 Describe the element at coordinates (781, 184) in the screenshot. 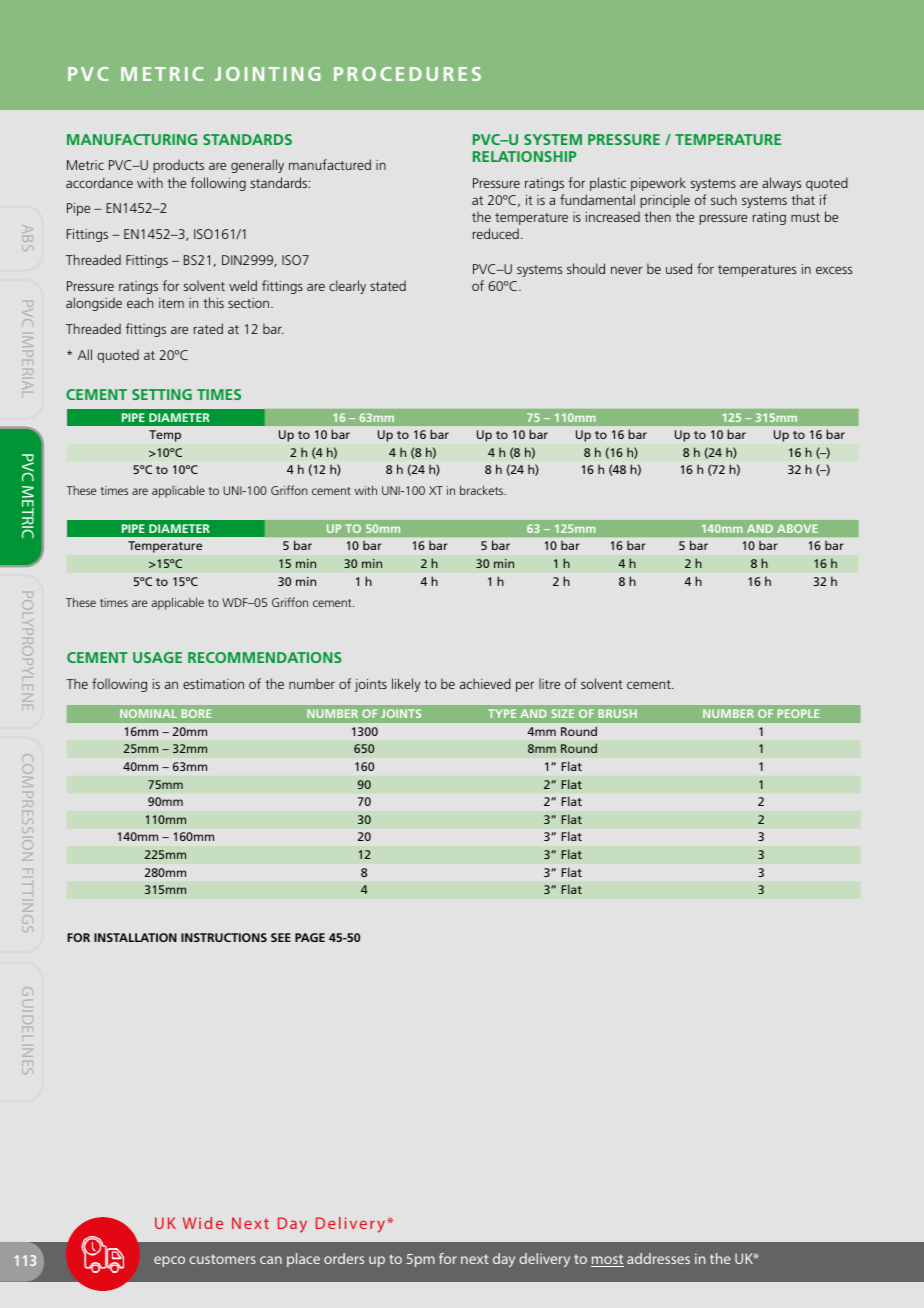

I see `always` at that location.
